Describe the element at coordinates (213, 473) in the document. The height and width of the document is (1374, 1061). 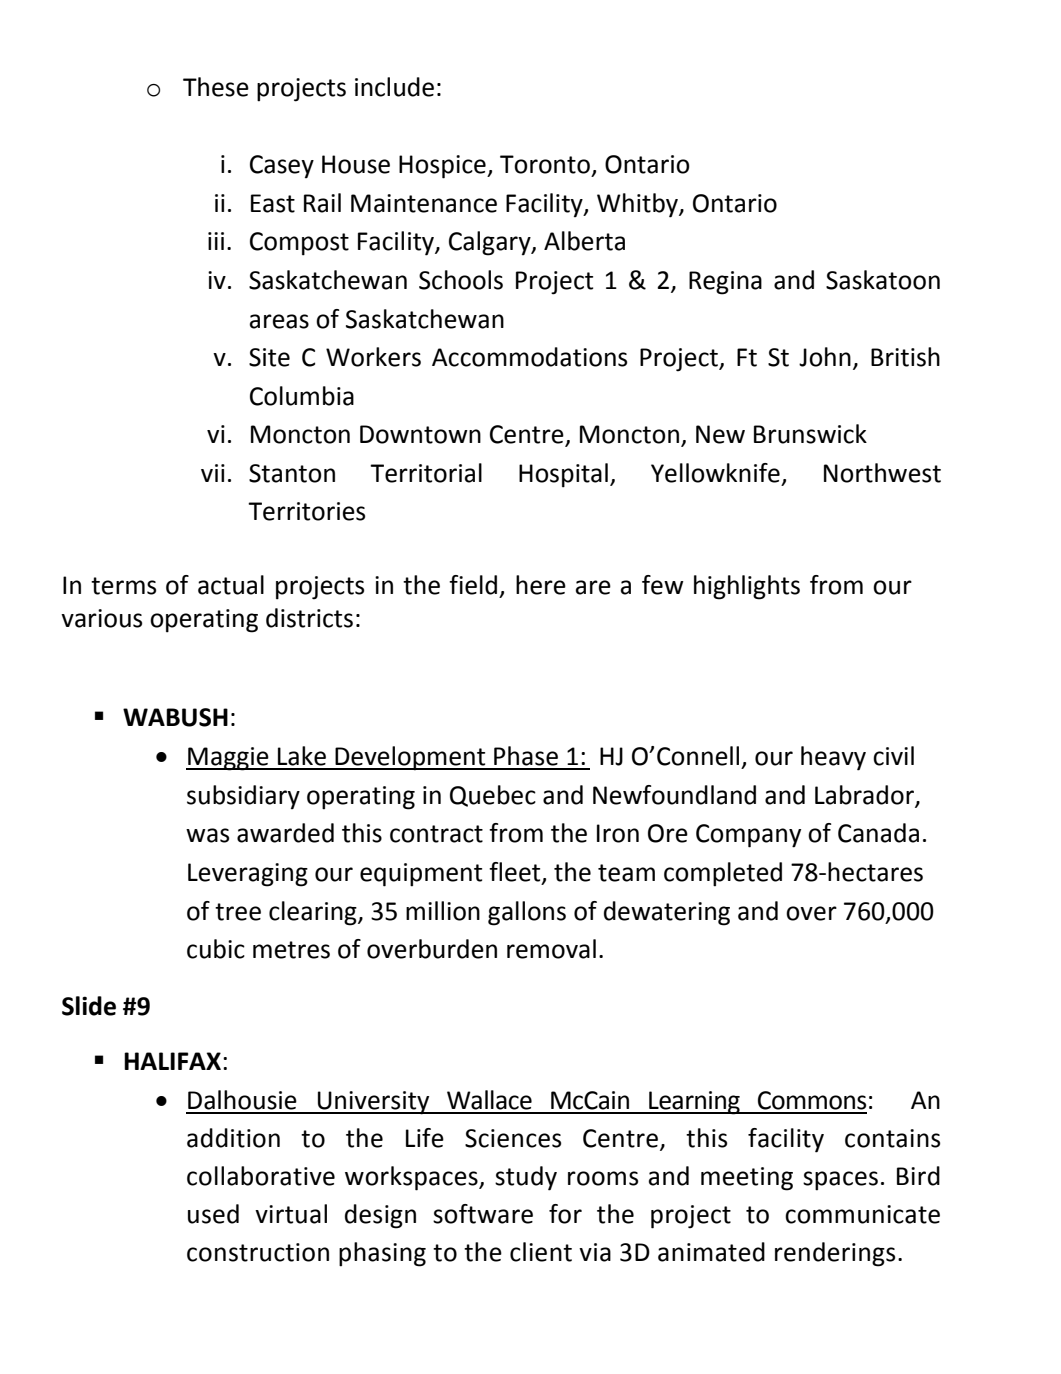
I see `vii` at that location.
